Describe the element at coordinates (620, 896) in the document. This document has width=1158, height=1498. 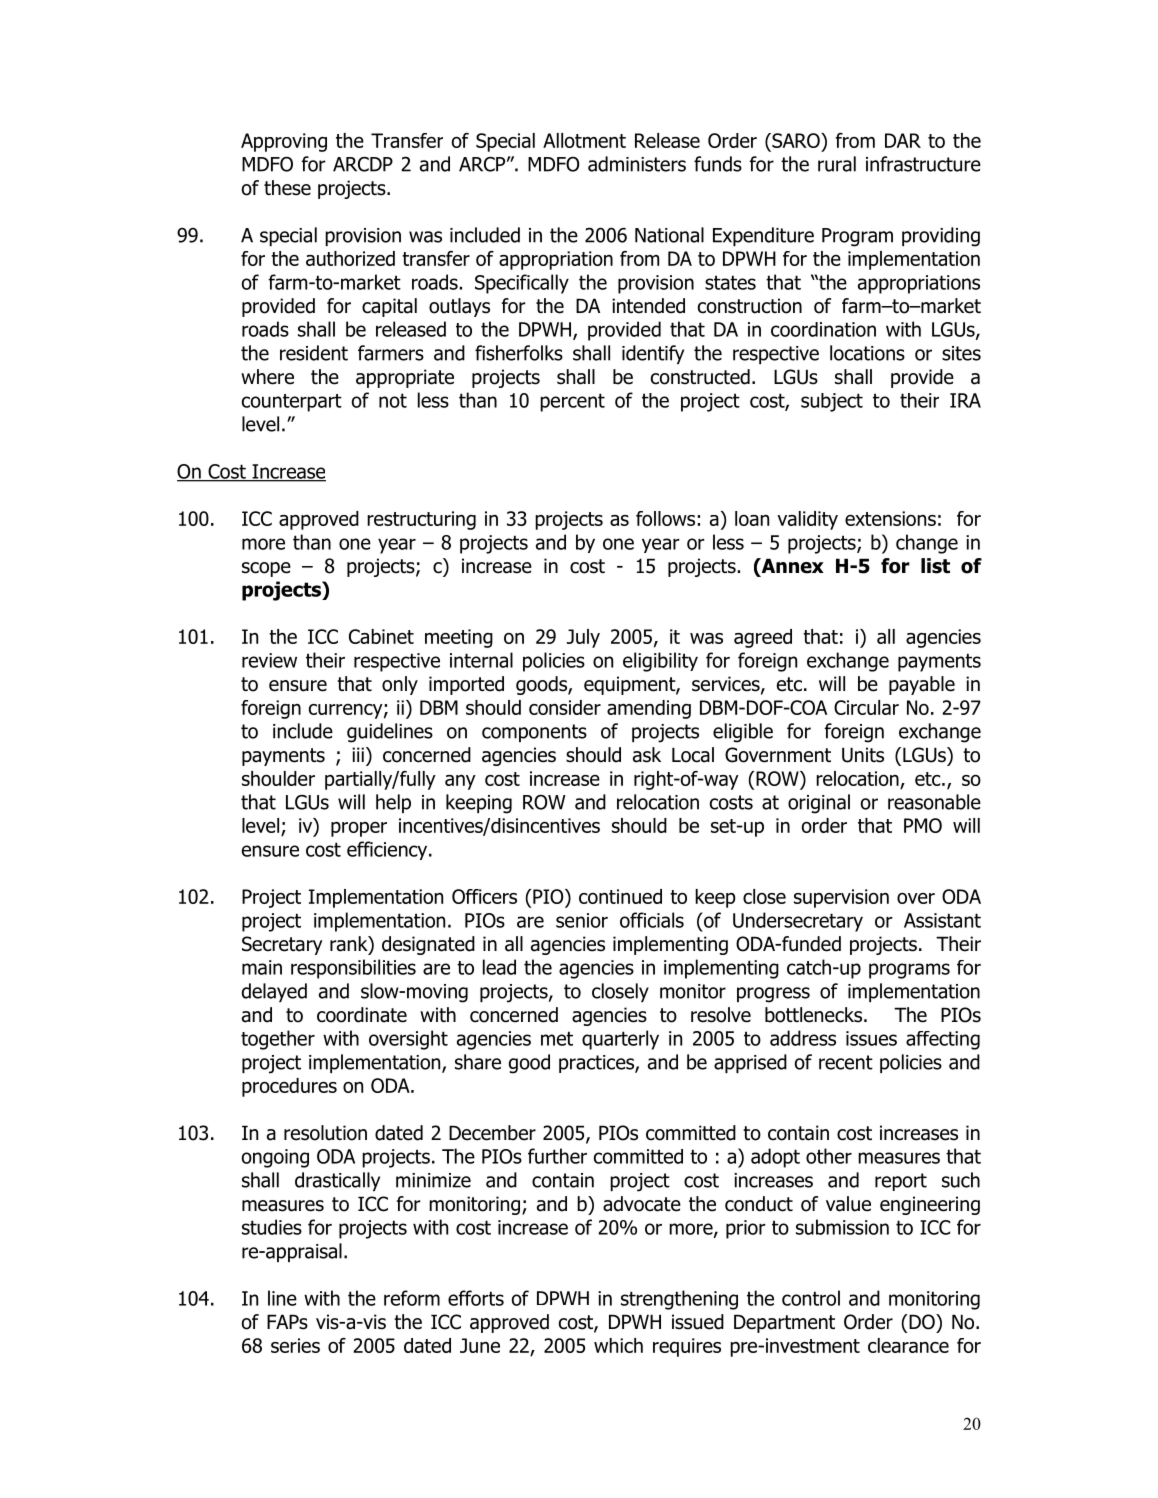
I see `continued` at that location.
